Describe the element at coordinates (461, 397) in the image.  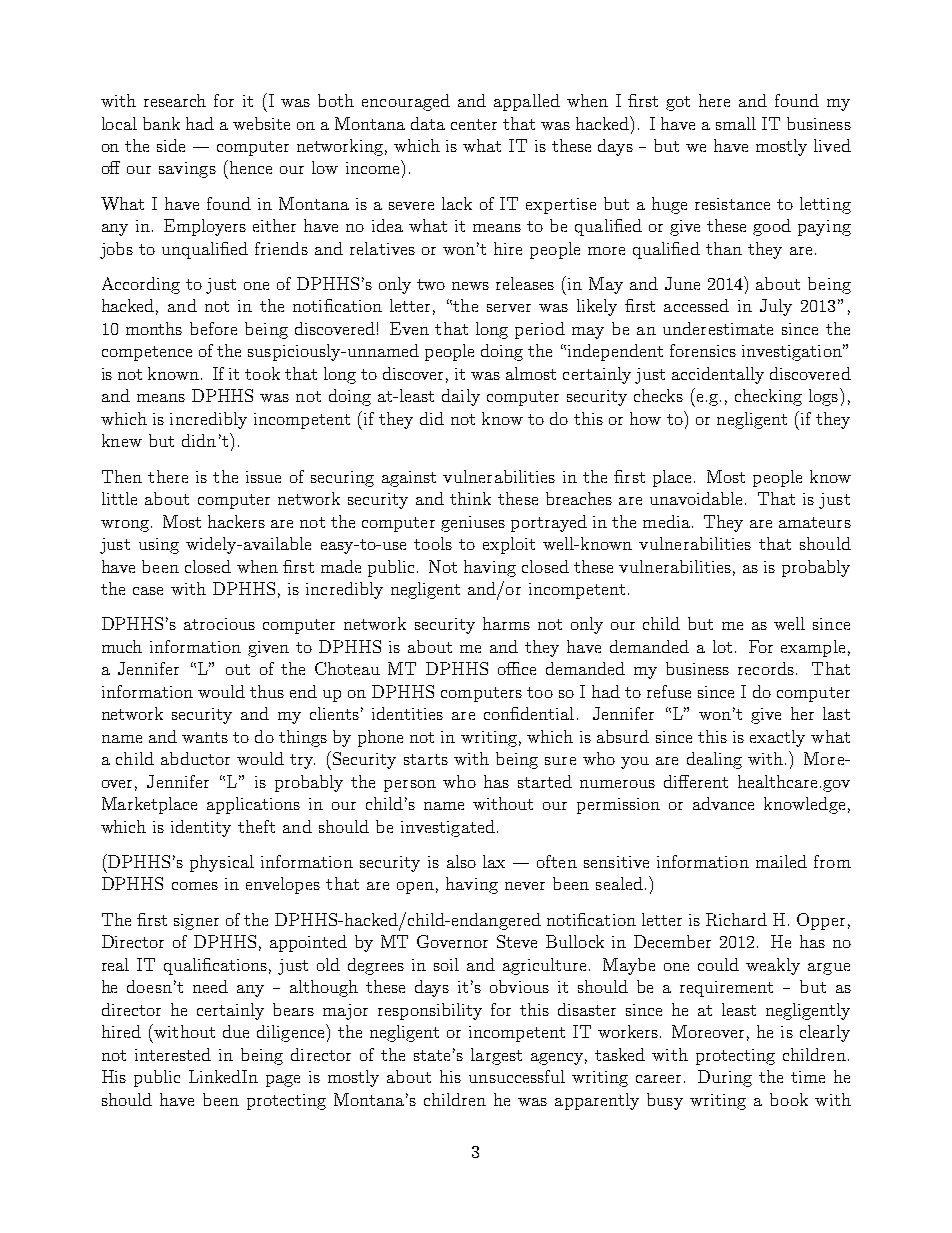
I see `daily` at that location.
